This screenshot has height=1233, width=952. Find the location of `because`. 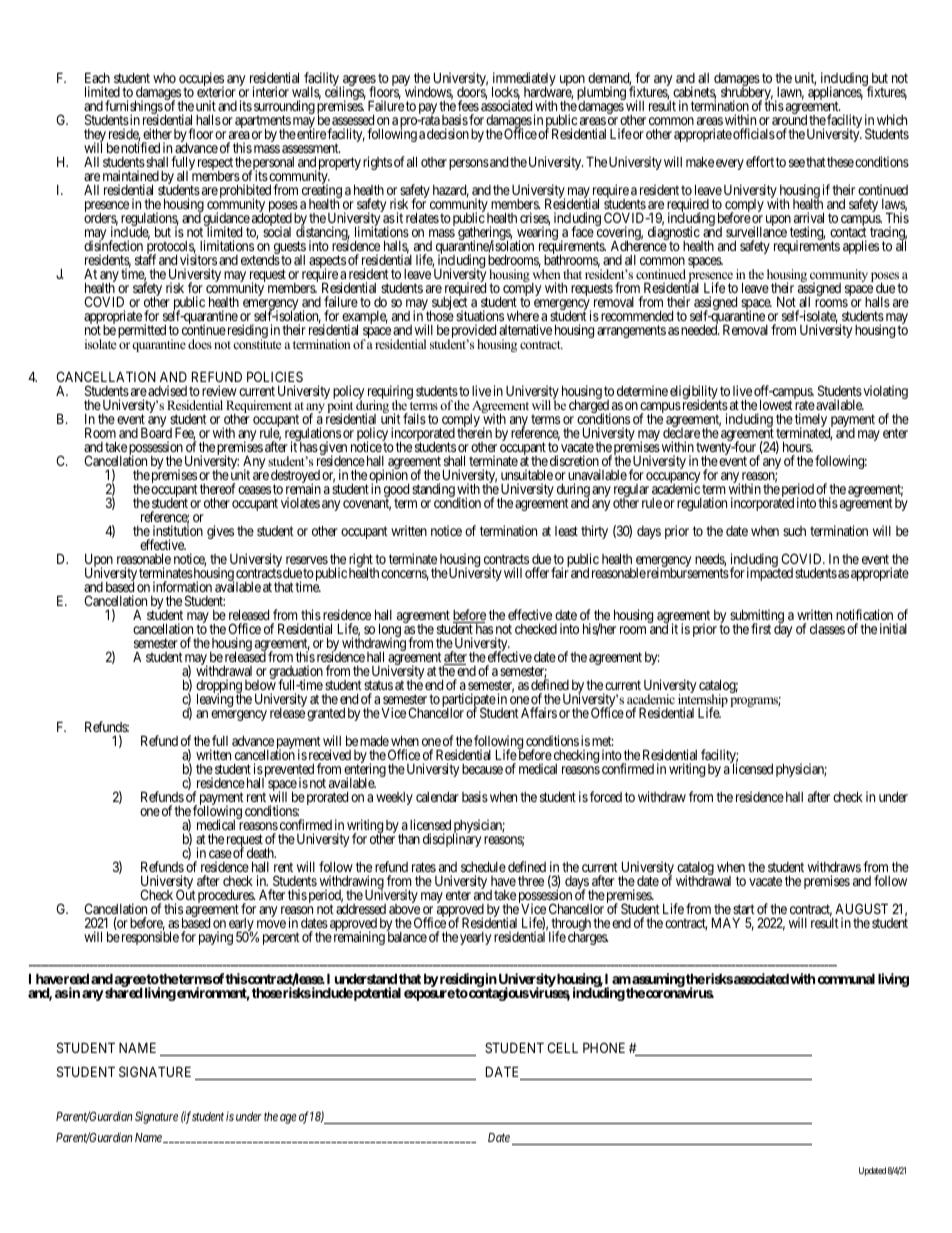

because is located at coordinates (482, 769).
